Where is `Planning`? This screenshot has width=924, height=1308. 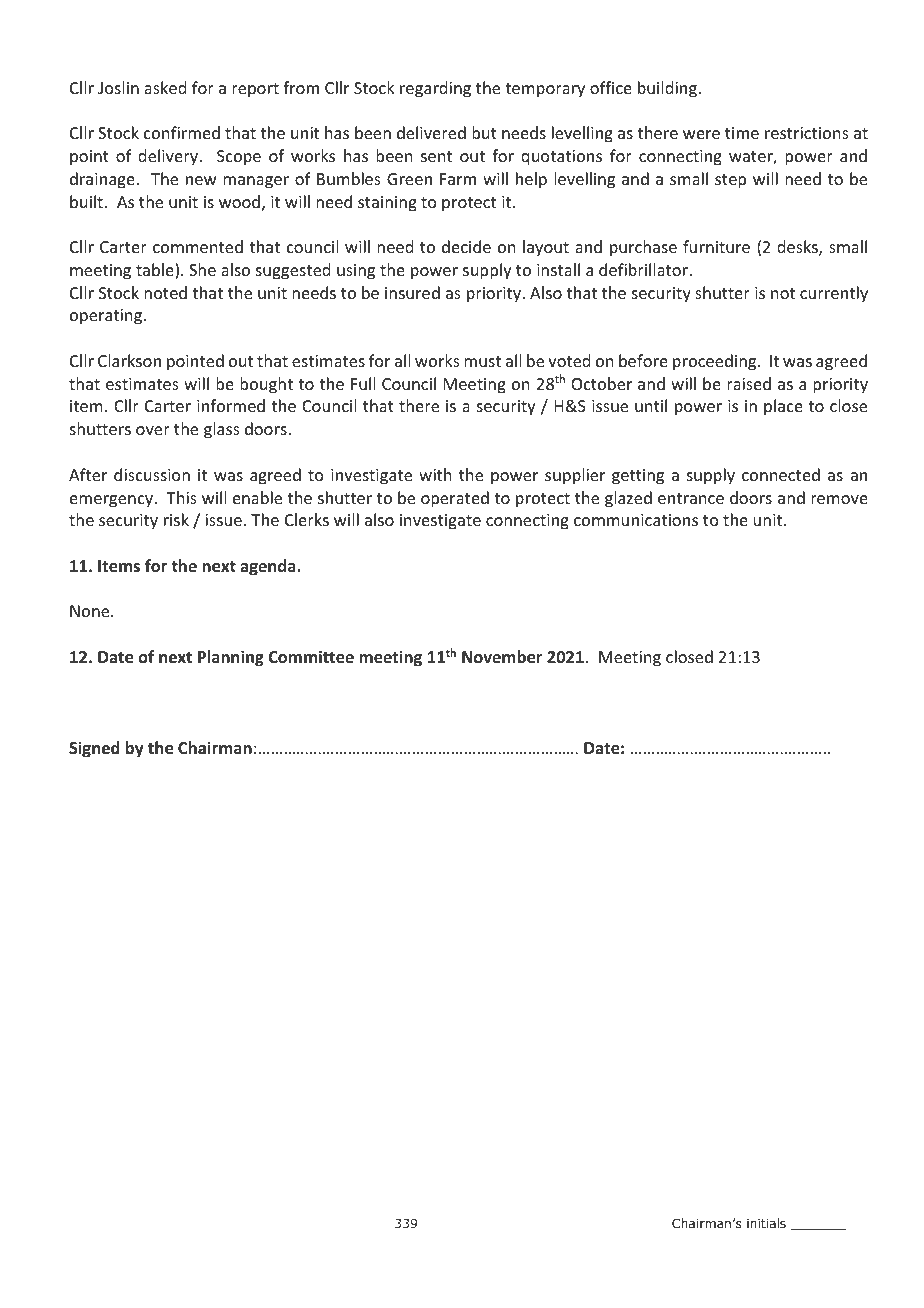 Planning is located at coordinates (231, 658).
